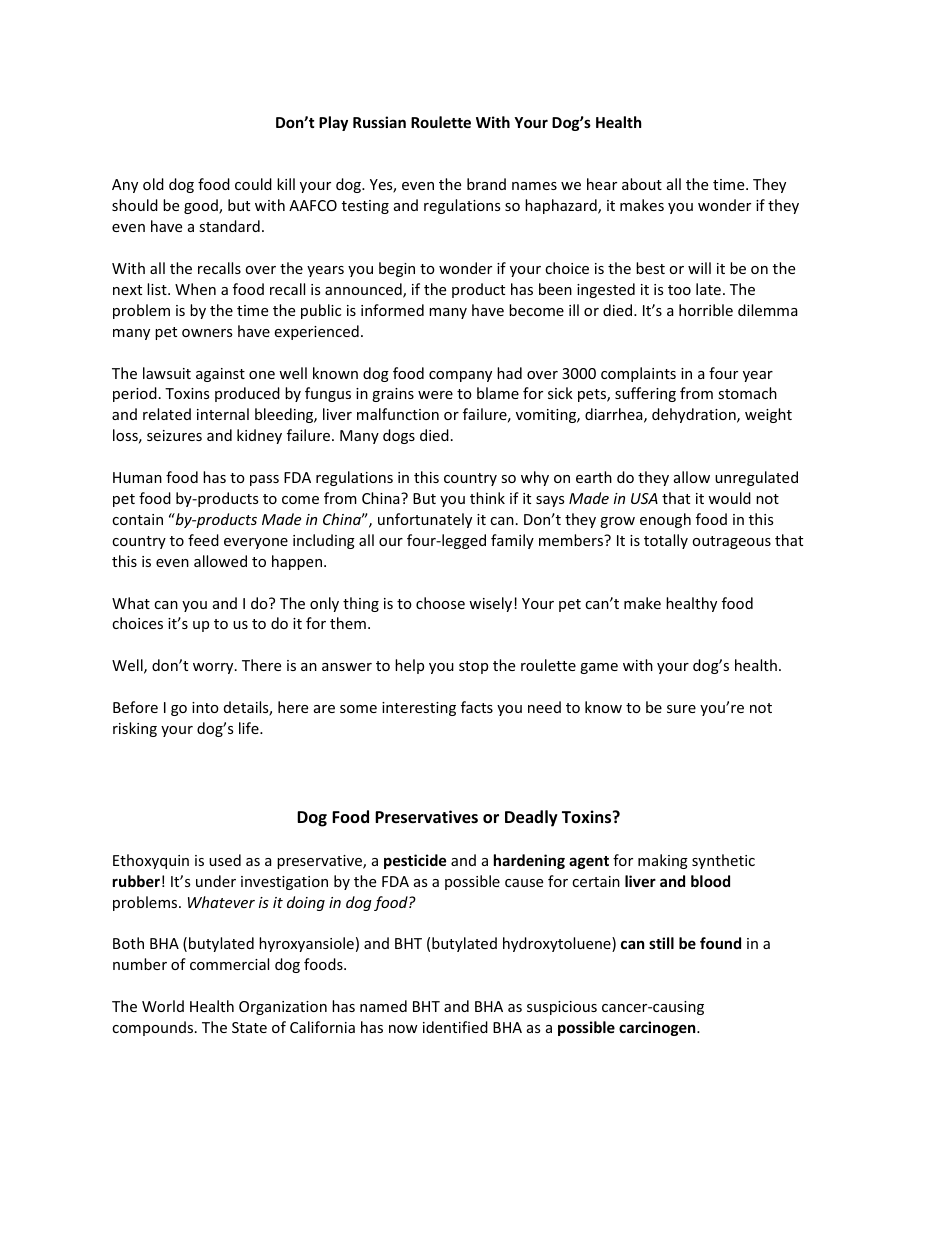 This screenshot has height=1233, width=952. What do you see at coordinates (440, 603) in the screenshot?
I see `choose` at bounding box center [440, 603].
